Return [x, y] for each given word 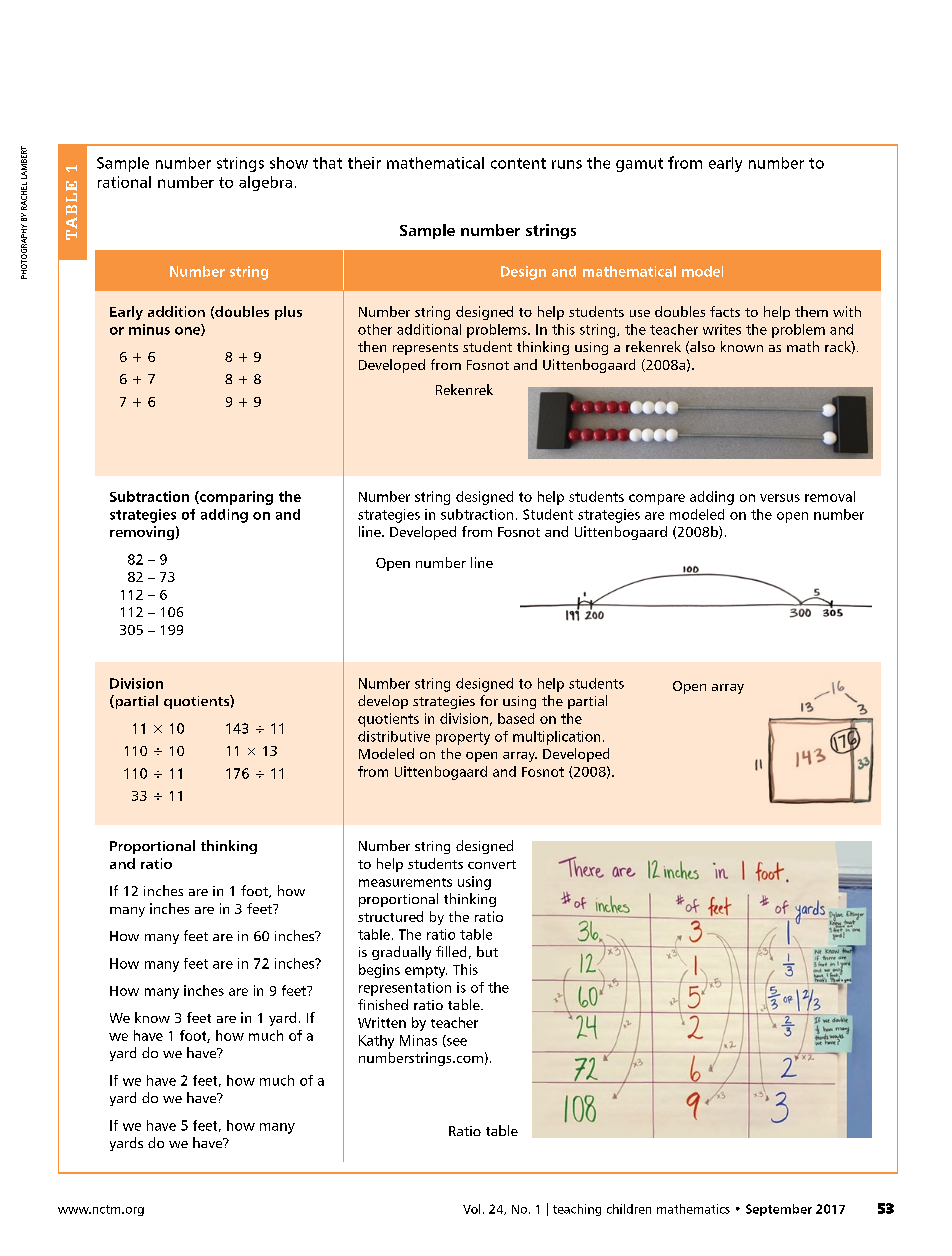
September [779, 1210]
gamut [639, 165]
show [289, 163]
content [518, 163]
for [489, 700]
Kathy [376, 1042]
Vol [471, 1209]
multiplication [556, 738]
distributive [394, 736]
